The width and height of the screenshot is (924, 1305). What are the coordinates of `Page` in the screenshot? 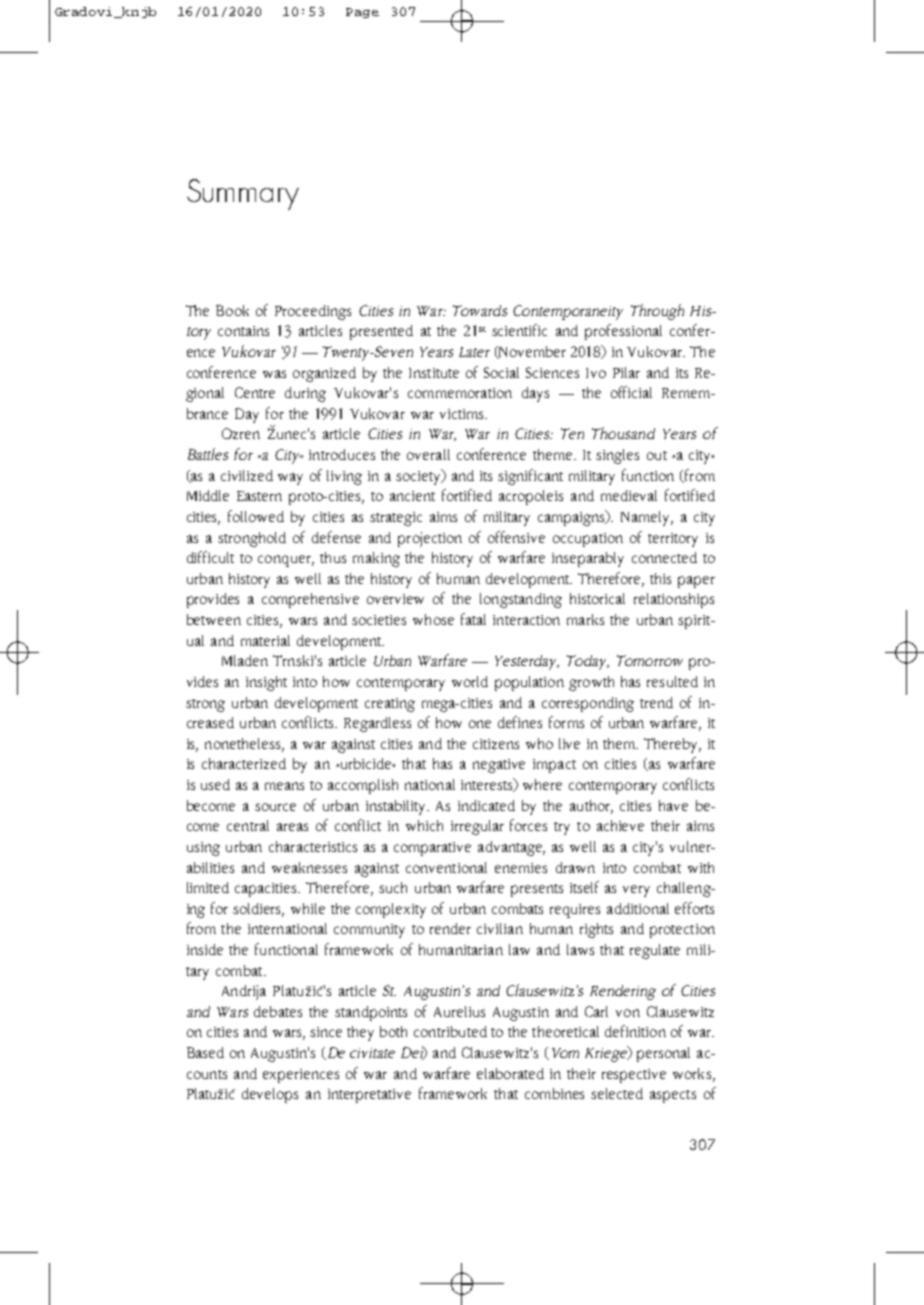 It's located at (362, 13).
